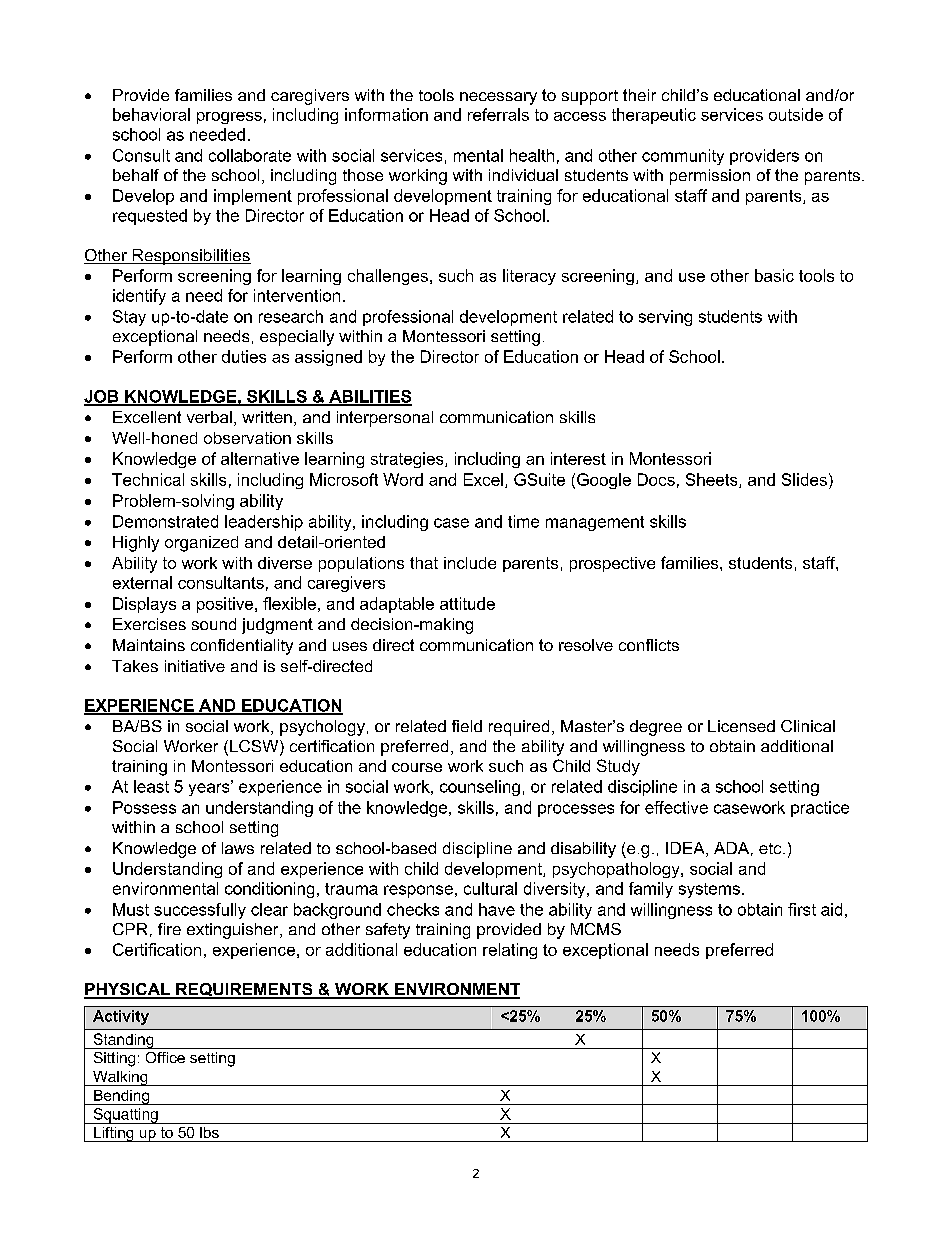  Describe the element at coordinates (649, 645) in the screenshot. I see `conflicts` at that location.
